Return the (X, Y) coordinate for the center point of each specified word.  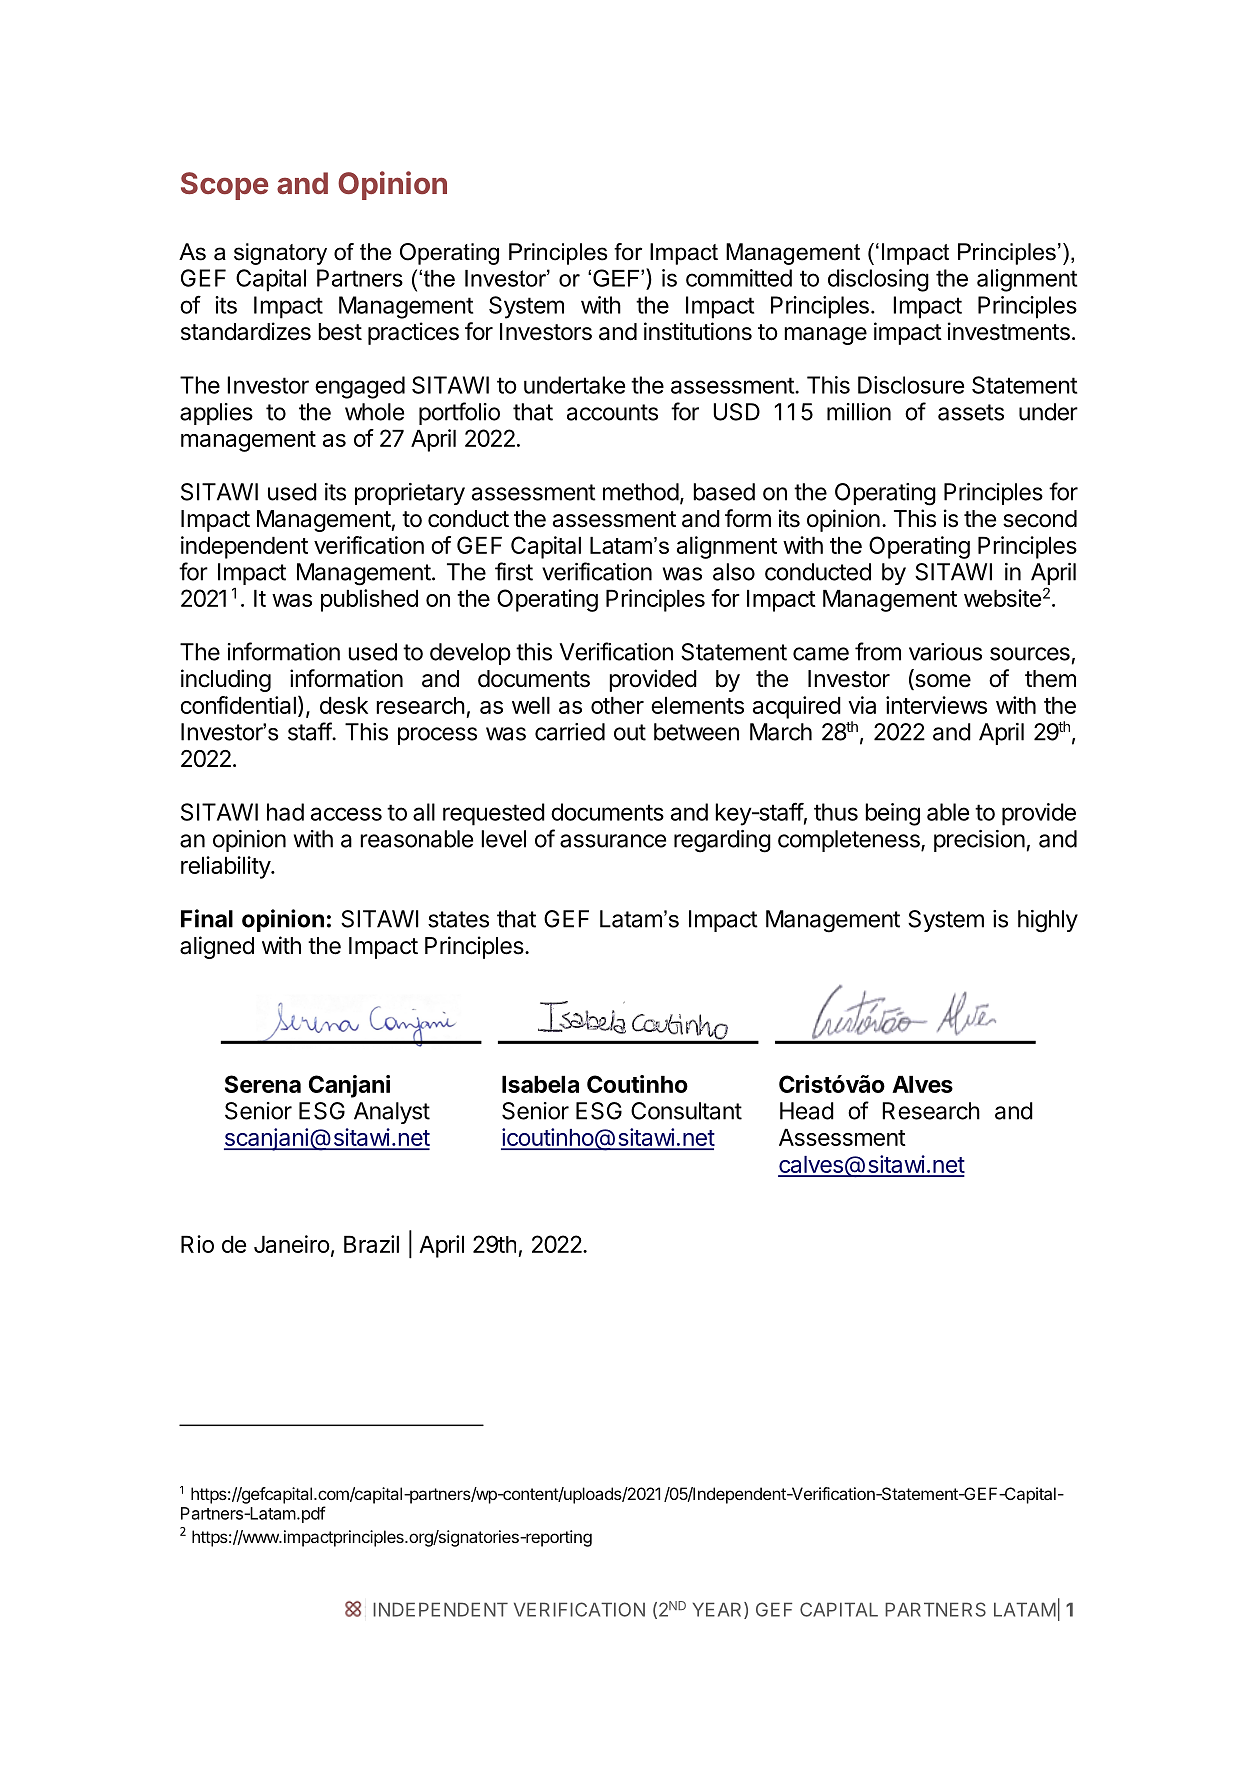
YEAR (719, 1610)
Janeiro (292, 1244)
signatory (280, 254)
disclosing (878, 280)
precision (979, 841)
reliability (226, 867)
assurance (613, 841)
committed (739, 278)
